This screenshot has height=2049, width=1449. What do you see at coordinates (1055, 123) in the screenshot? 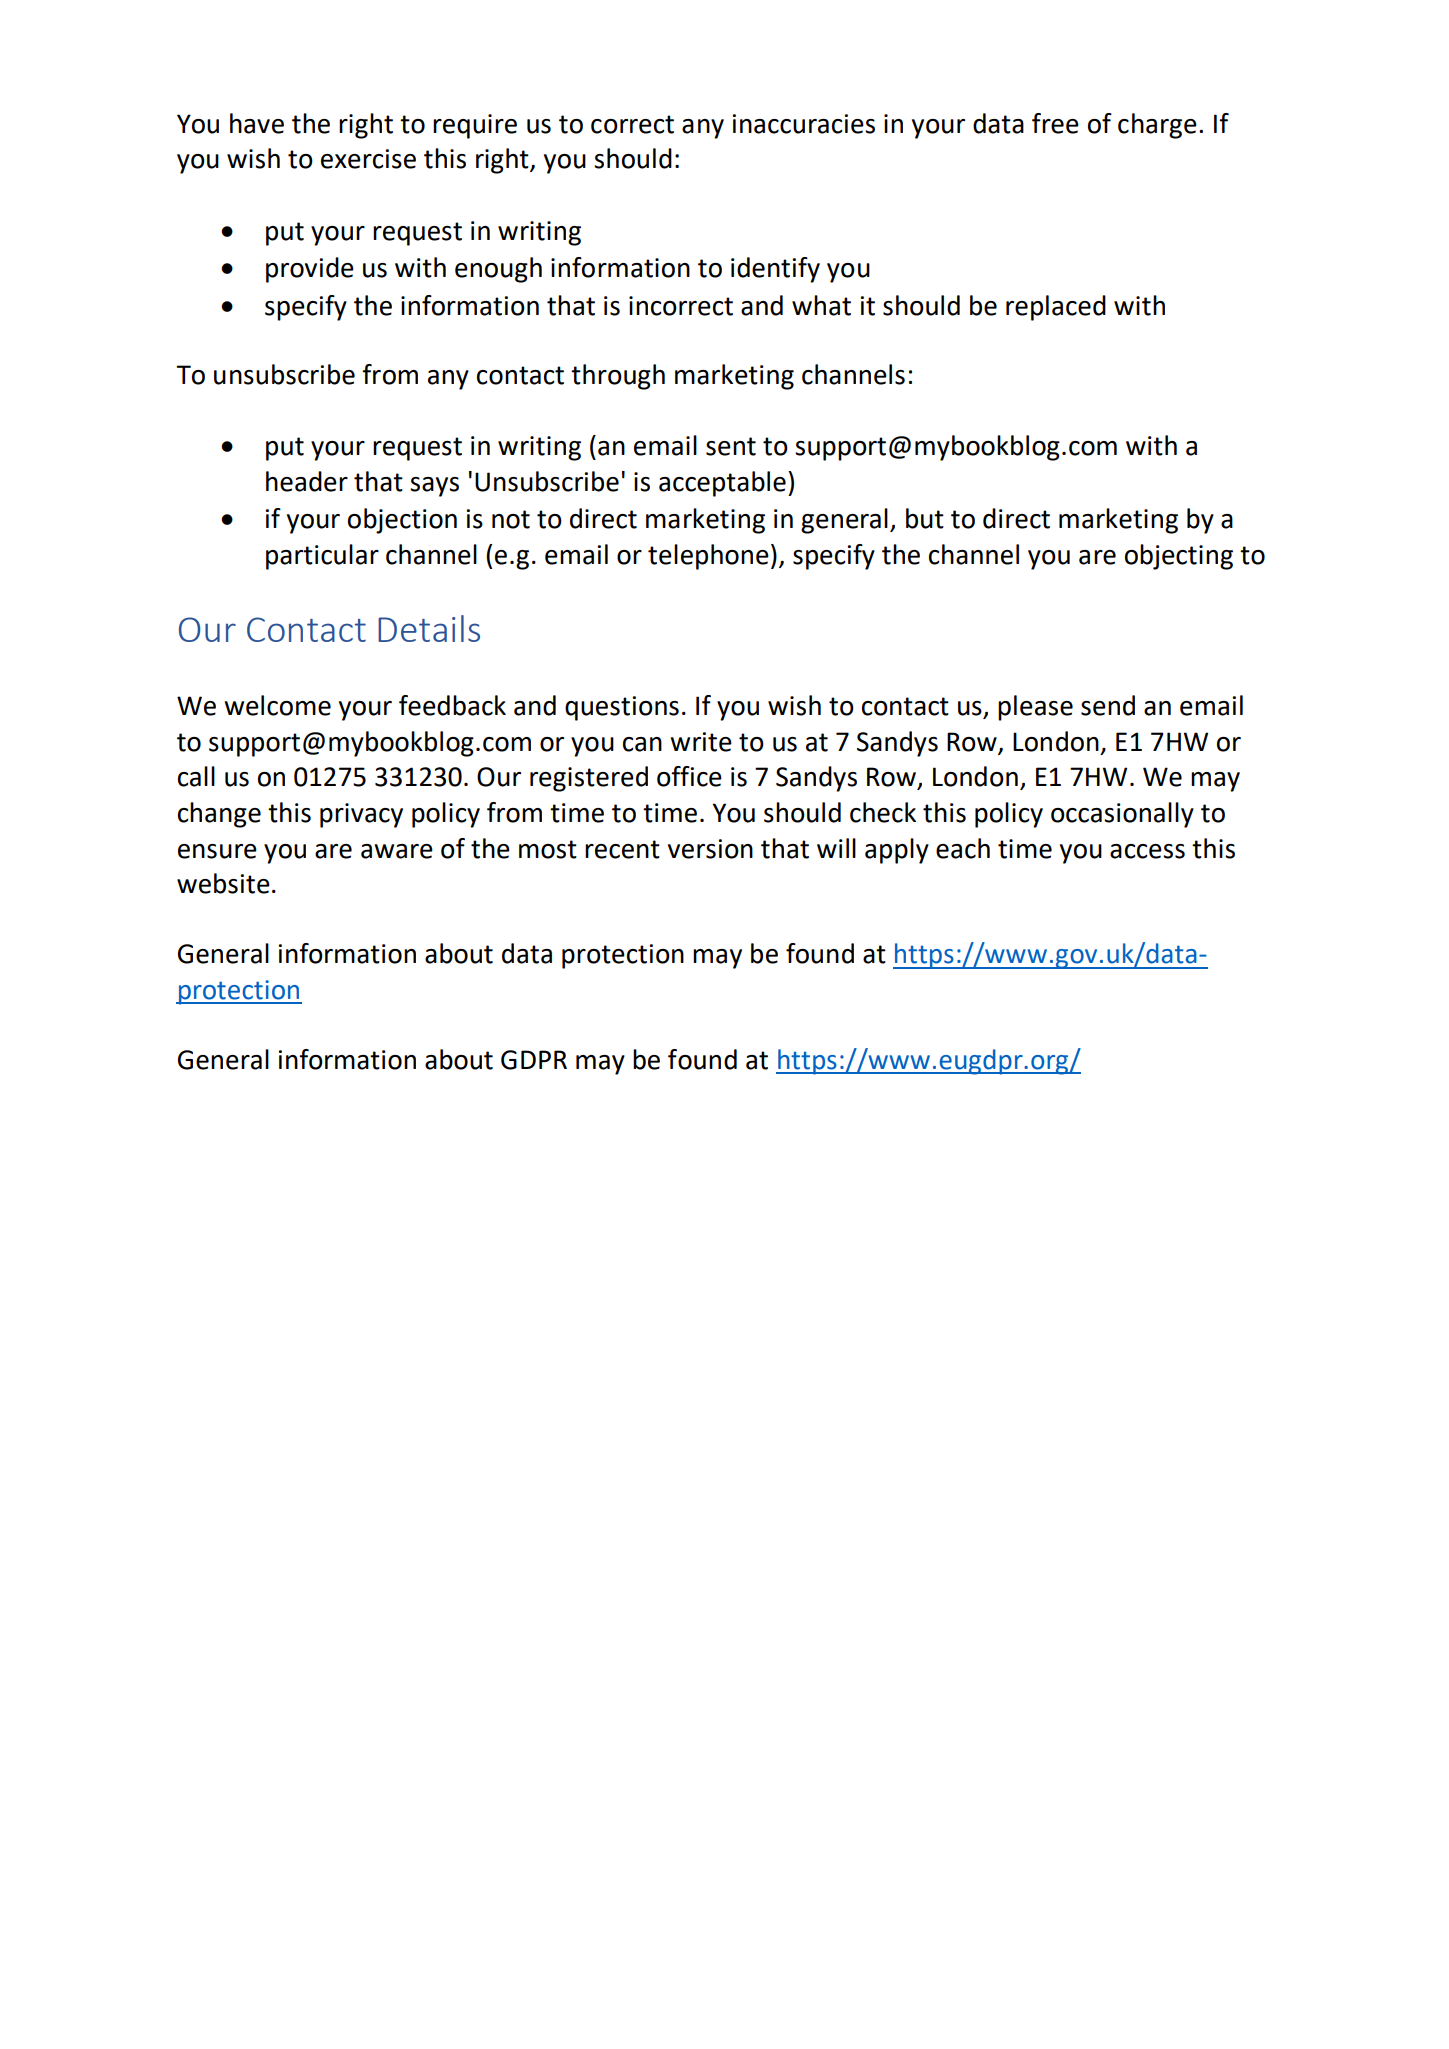
I see `free` at bounding box center [1055, 123].
